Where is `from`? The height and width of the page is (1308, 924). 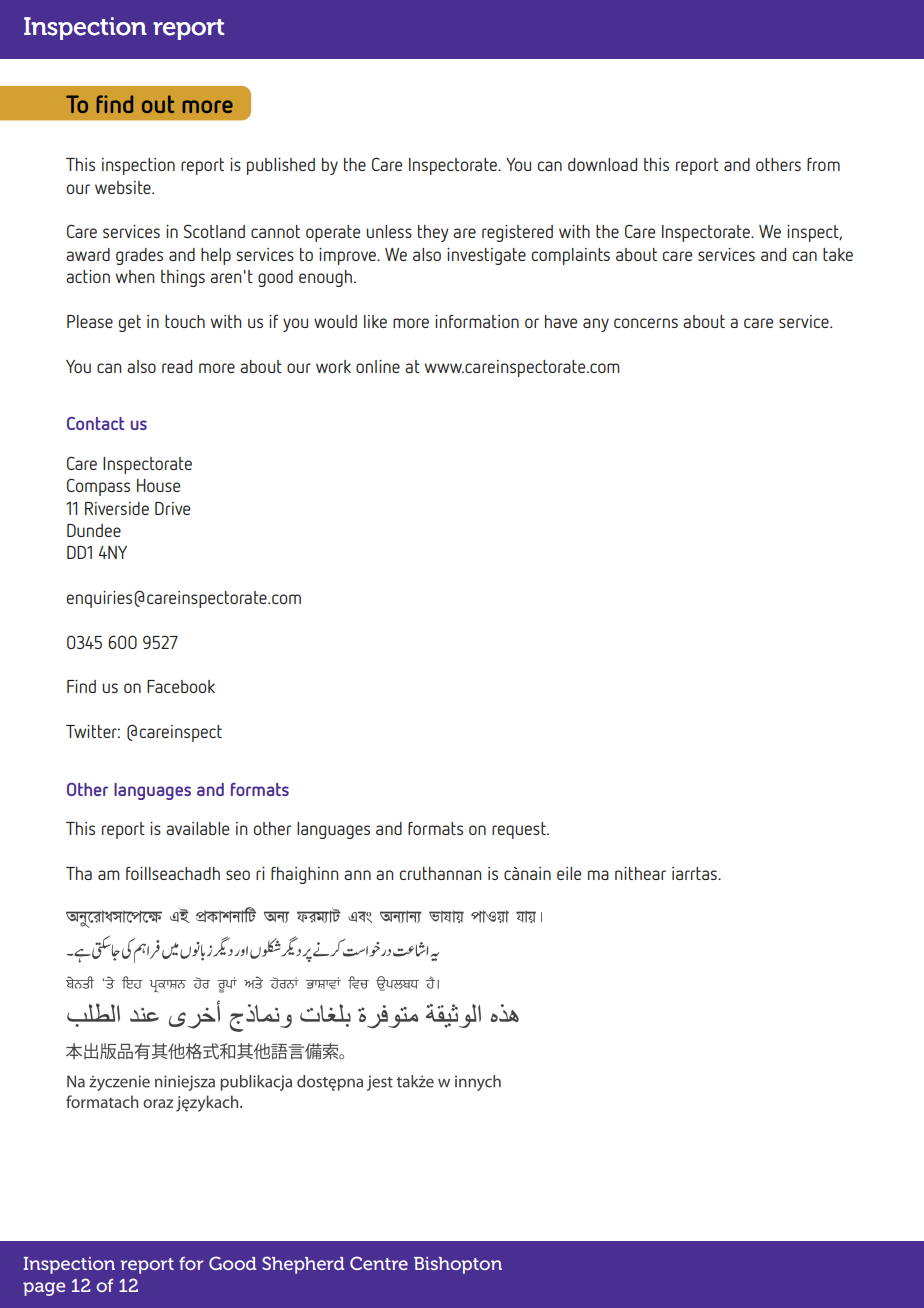
from is located at coordinates (823, 164).
